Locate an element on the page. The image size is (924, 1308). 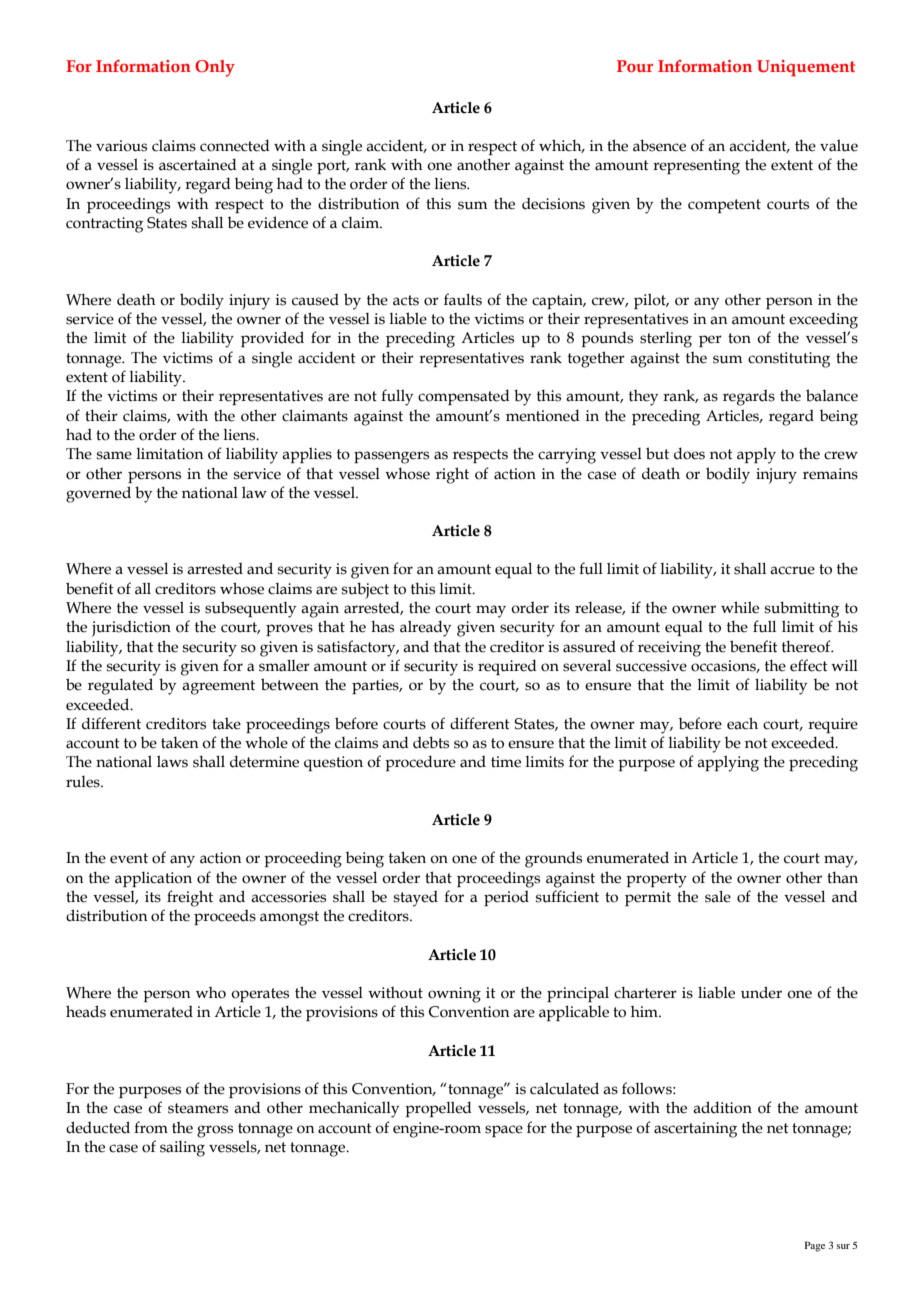
Only is located at coordinates (215, 68).
